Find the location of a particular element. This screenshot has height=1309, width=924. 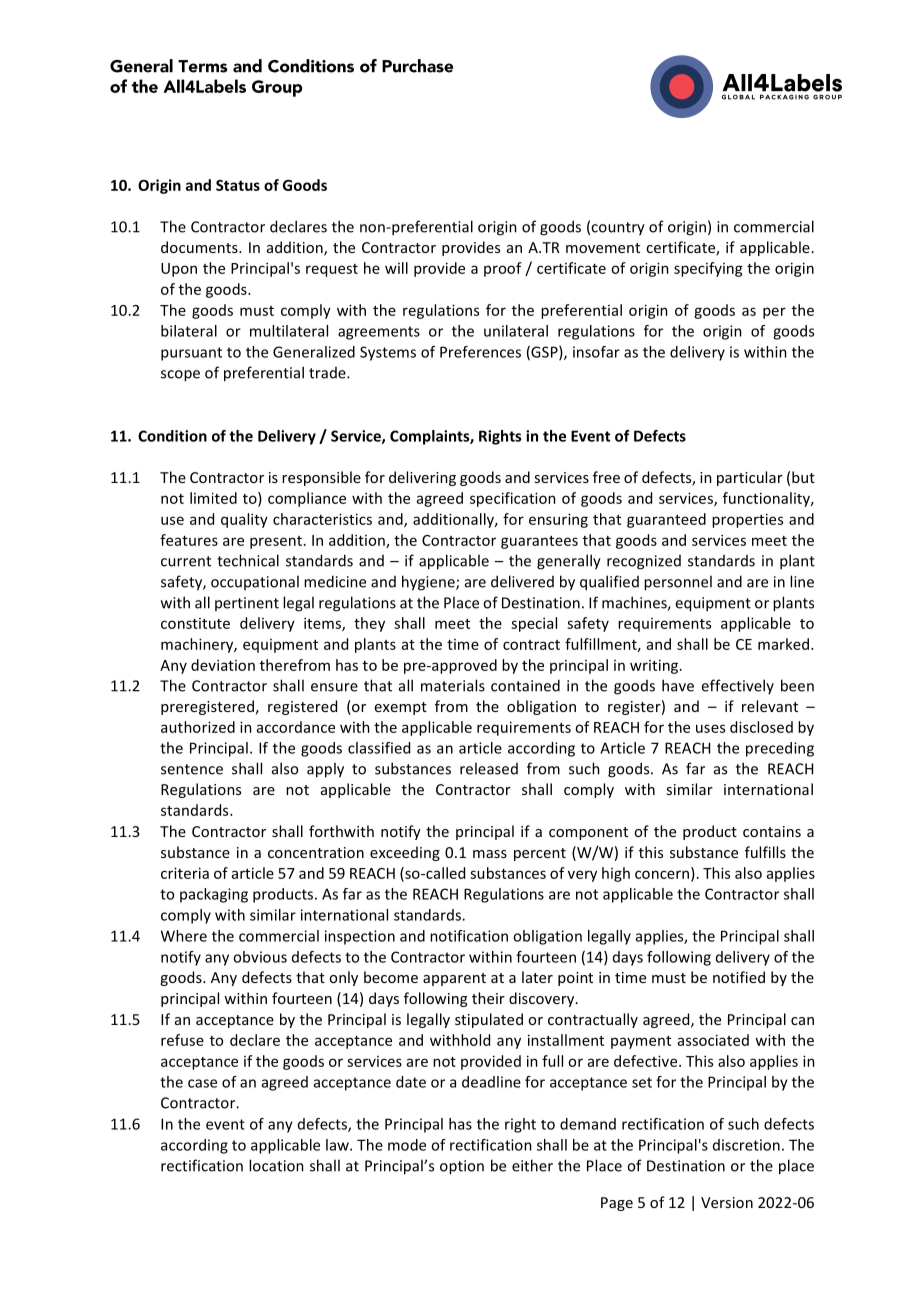

proof is located at coordinates (503, 269).
